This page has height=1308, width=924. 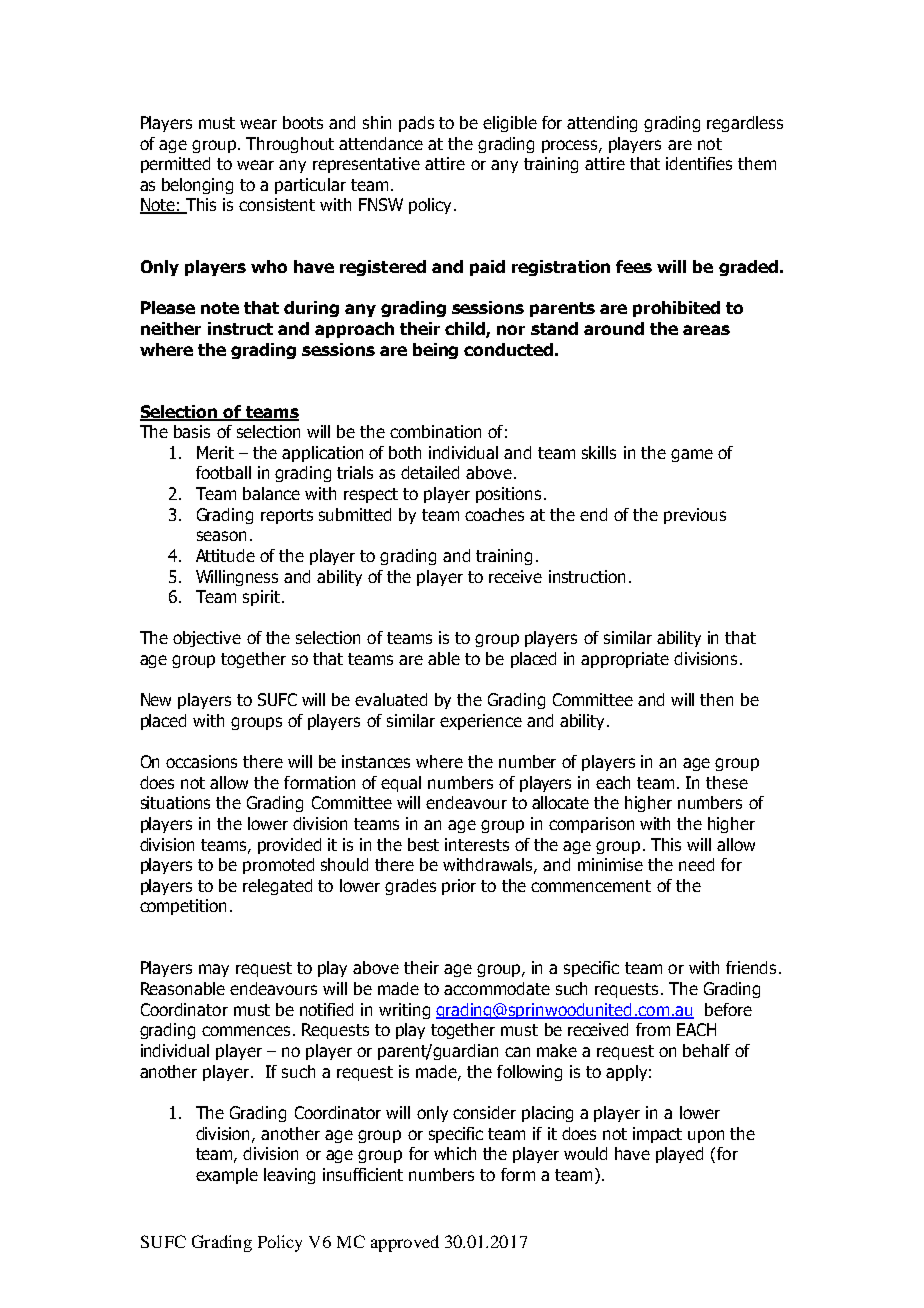 I want to click on example, so click(x=227, y=1176).
